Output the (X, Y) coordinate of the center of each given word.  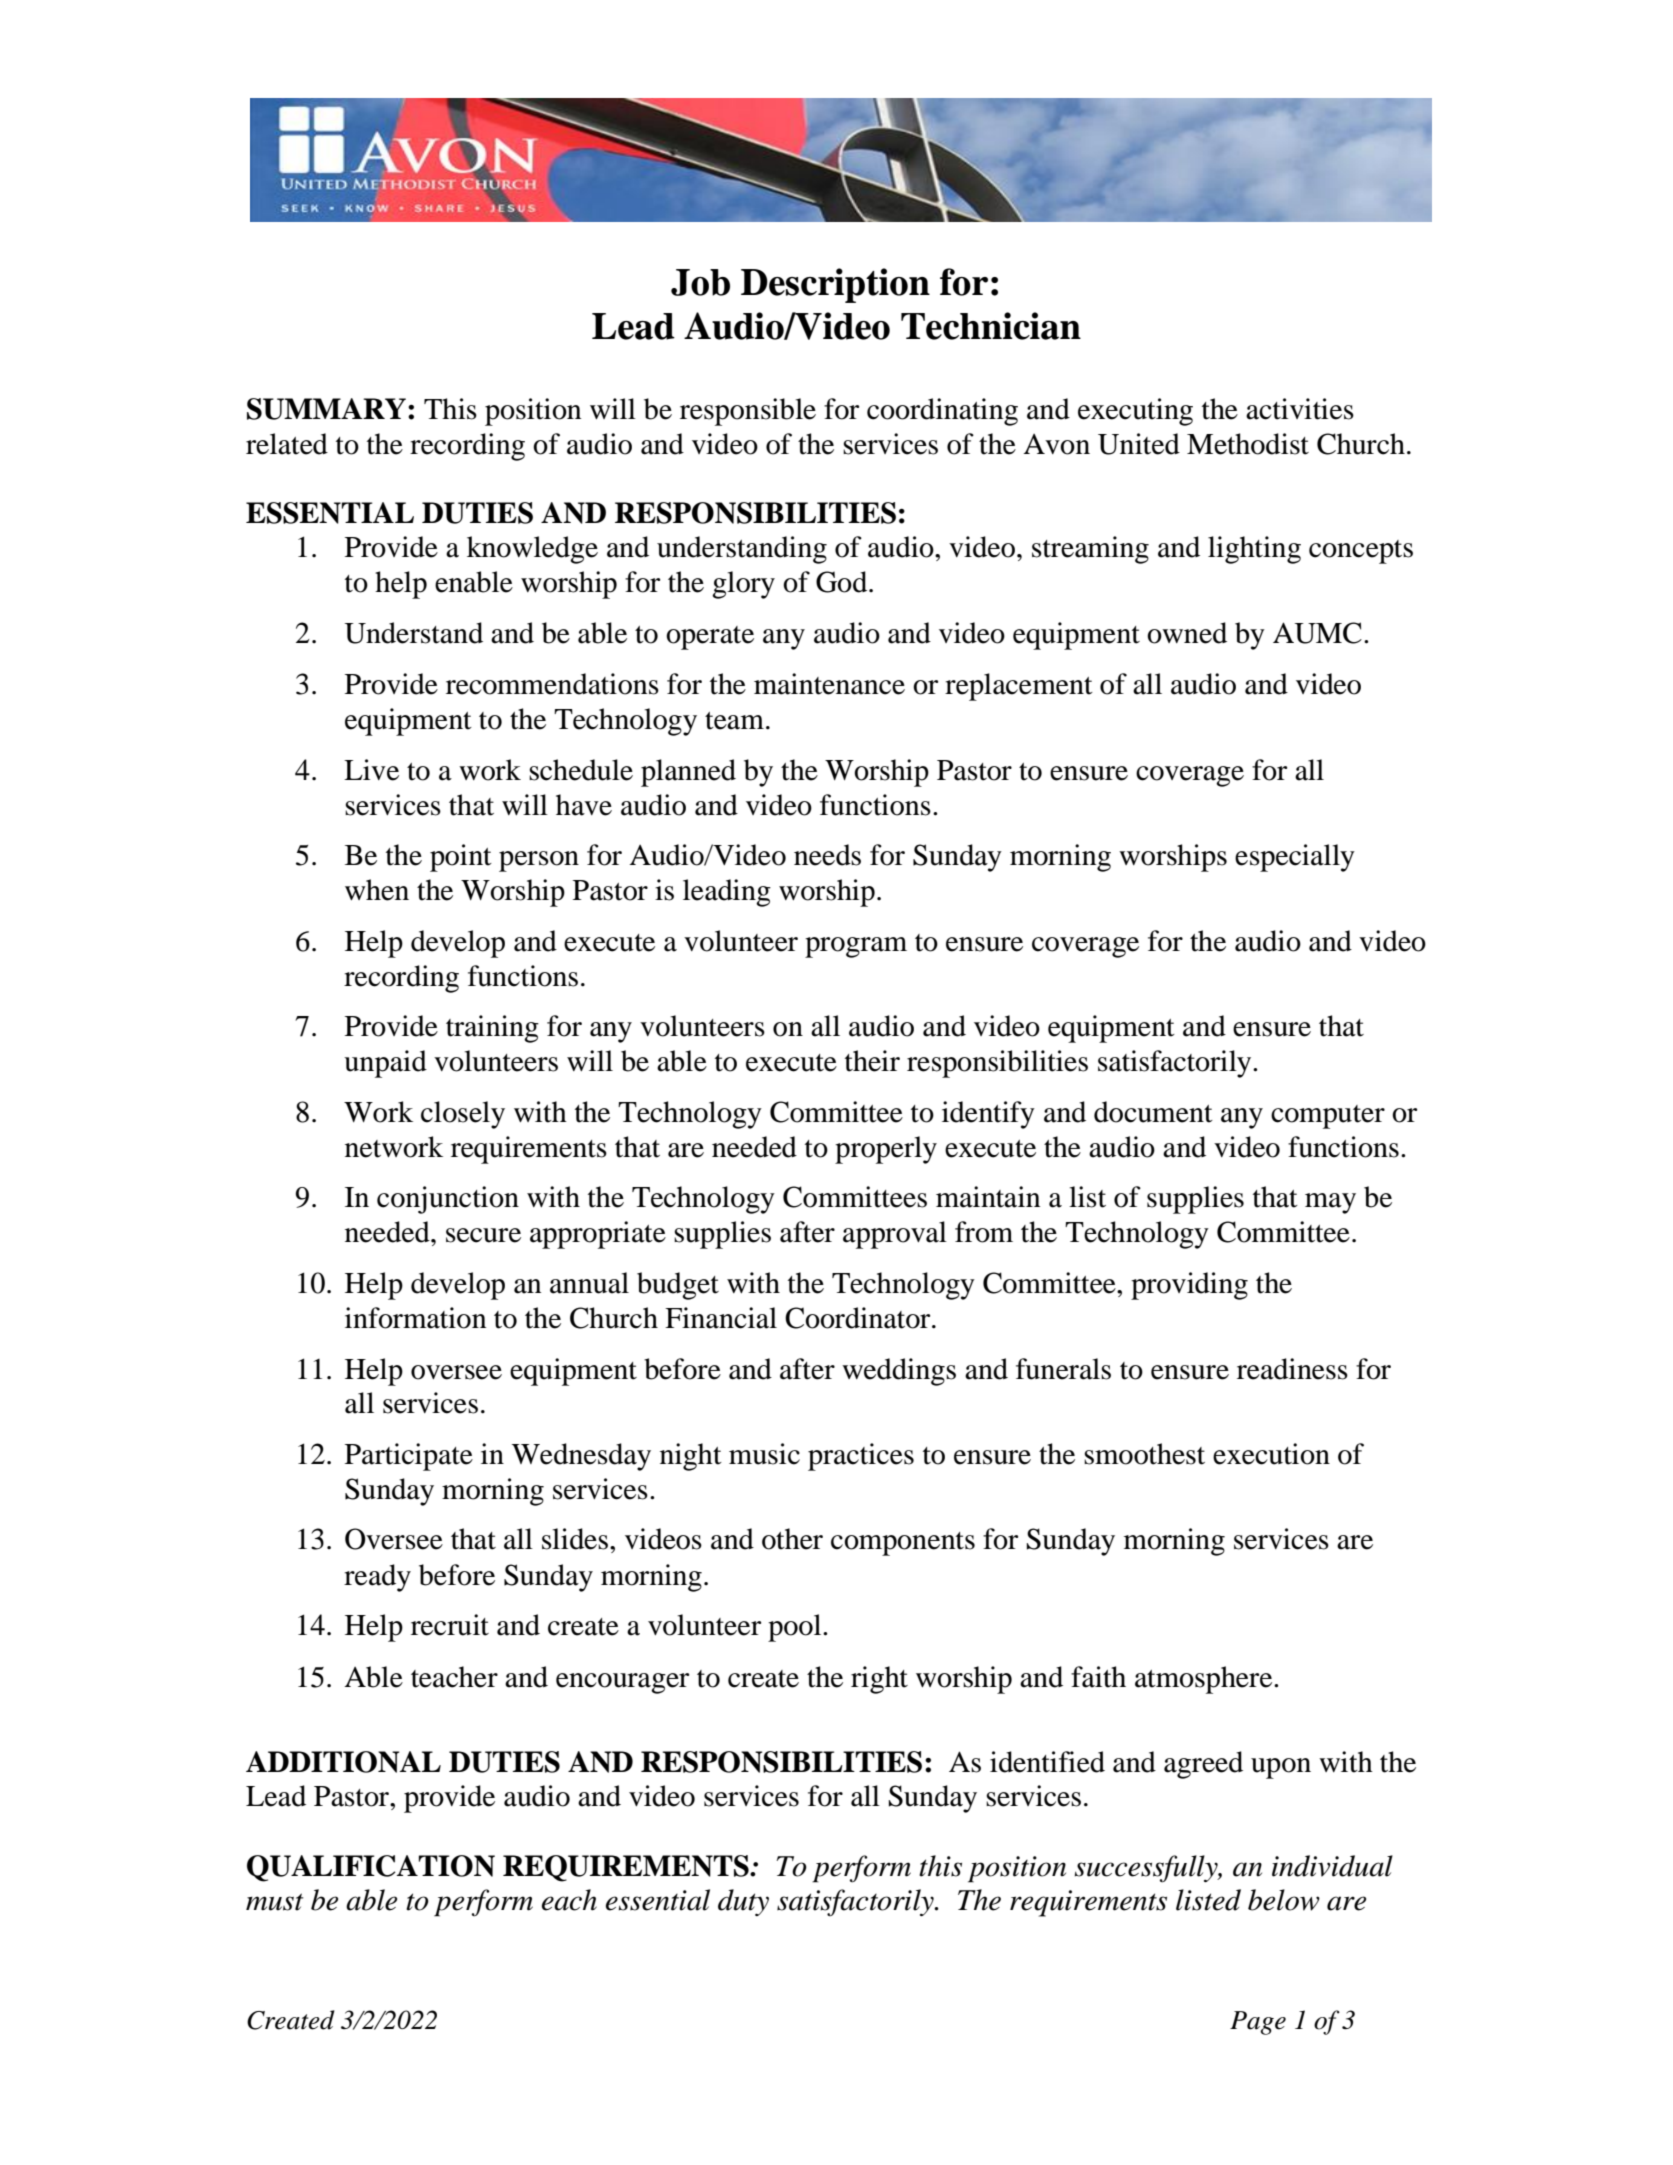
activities (1300, 409)
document (1153, 1112)
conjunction (448, 1200)
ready (377, 1578)
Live (371, 770)
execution (1271, 1454)
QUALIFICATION (371, 1868)
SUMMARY (326, 409)
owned (1187, 633)
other (792, 1539)
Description (835, 285)
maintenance (829, 684)
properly (886, 1150)
